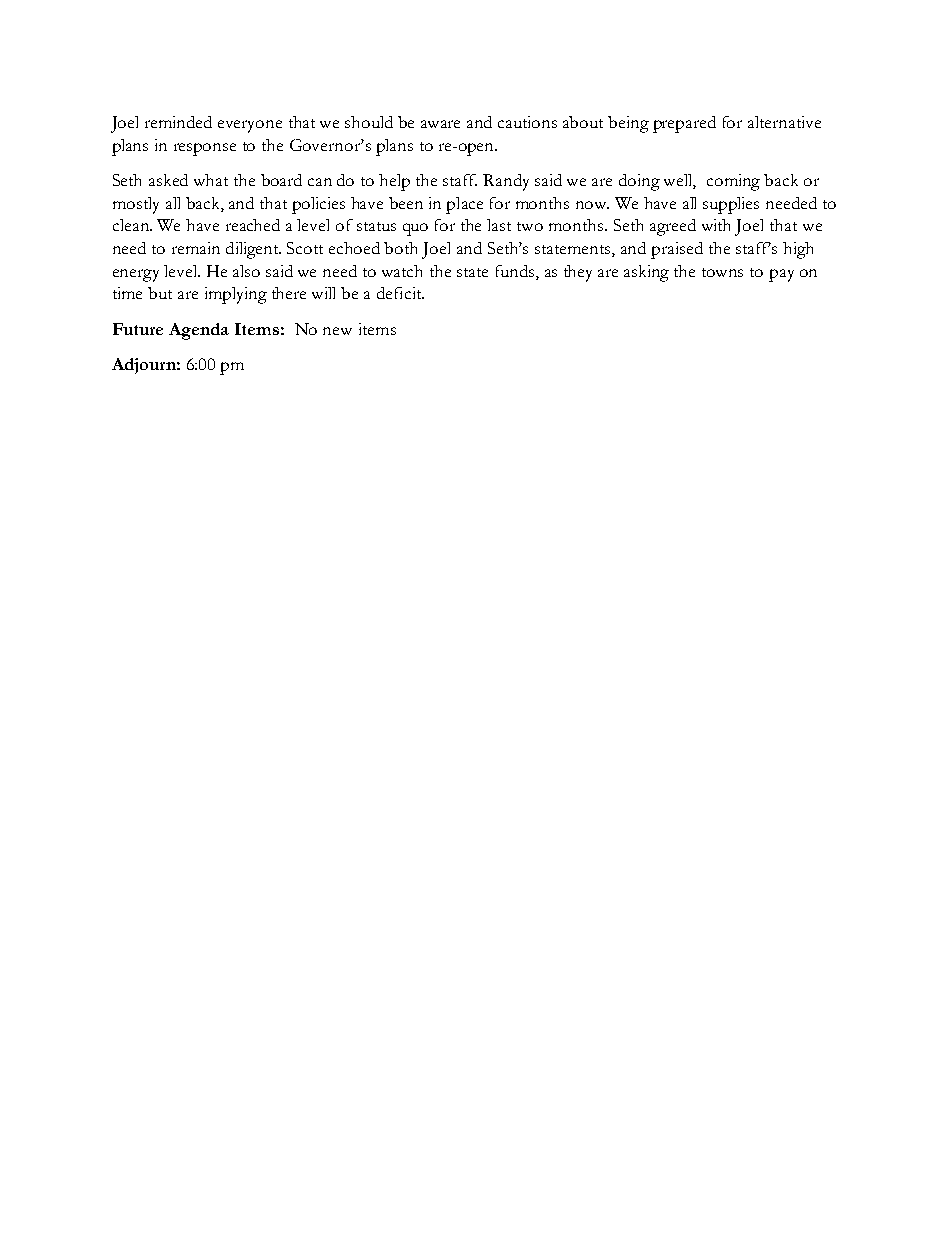  Describe the element at coordinates (199, 331) in the screenshot. I see `Agenda` at that location.
